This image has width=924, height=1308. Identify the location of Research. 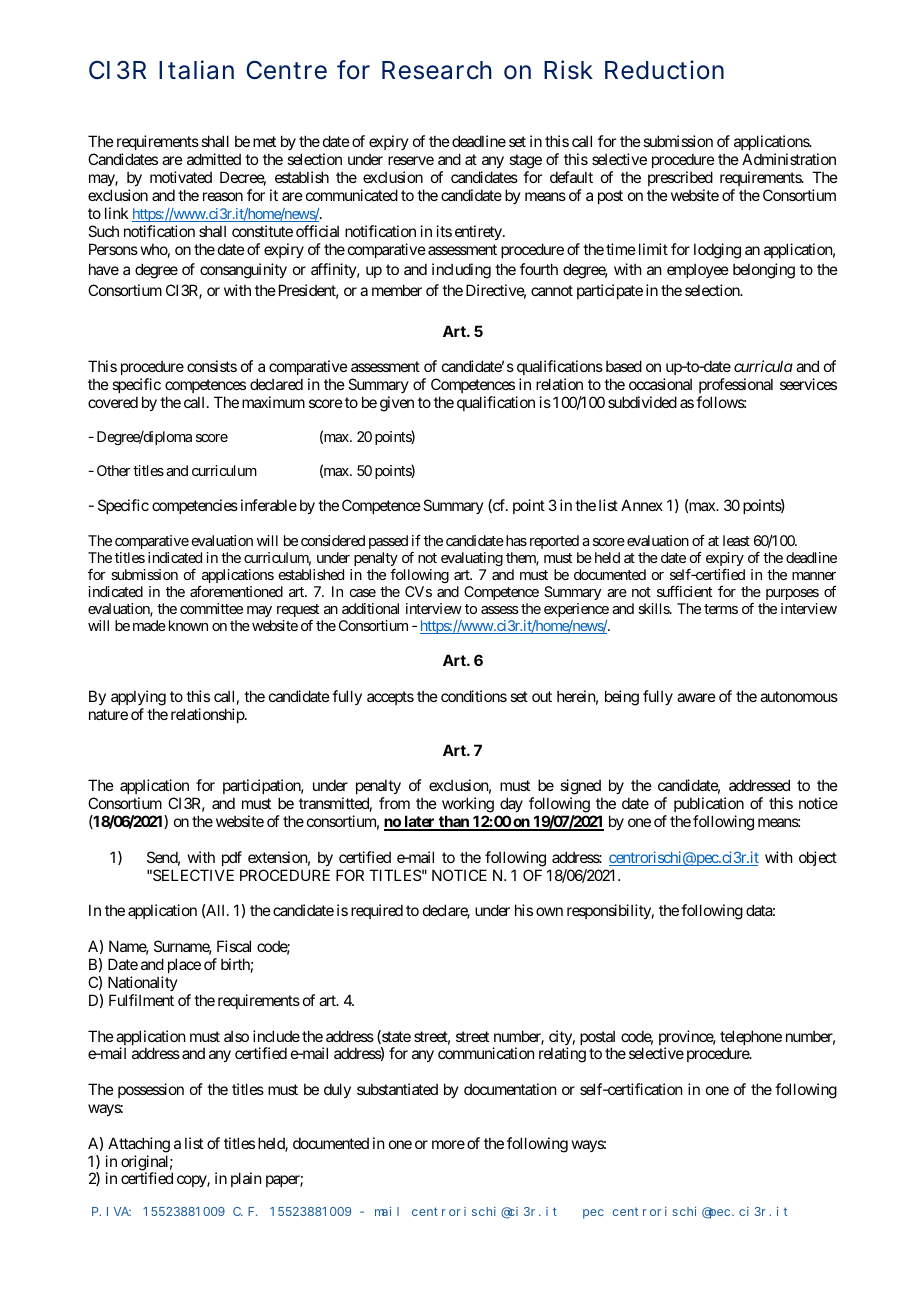
(437, 70).
